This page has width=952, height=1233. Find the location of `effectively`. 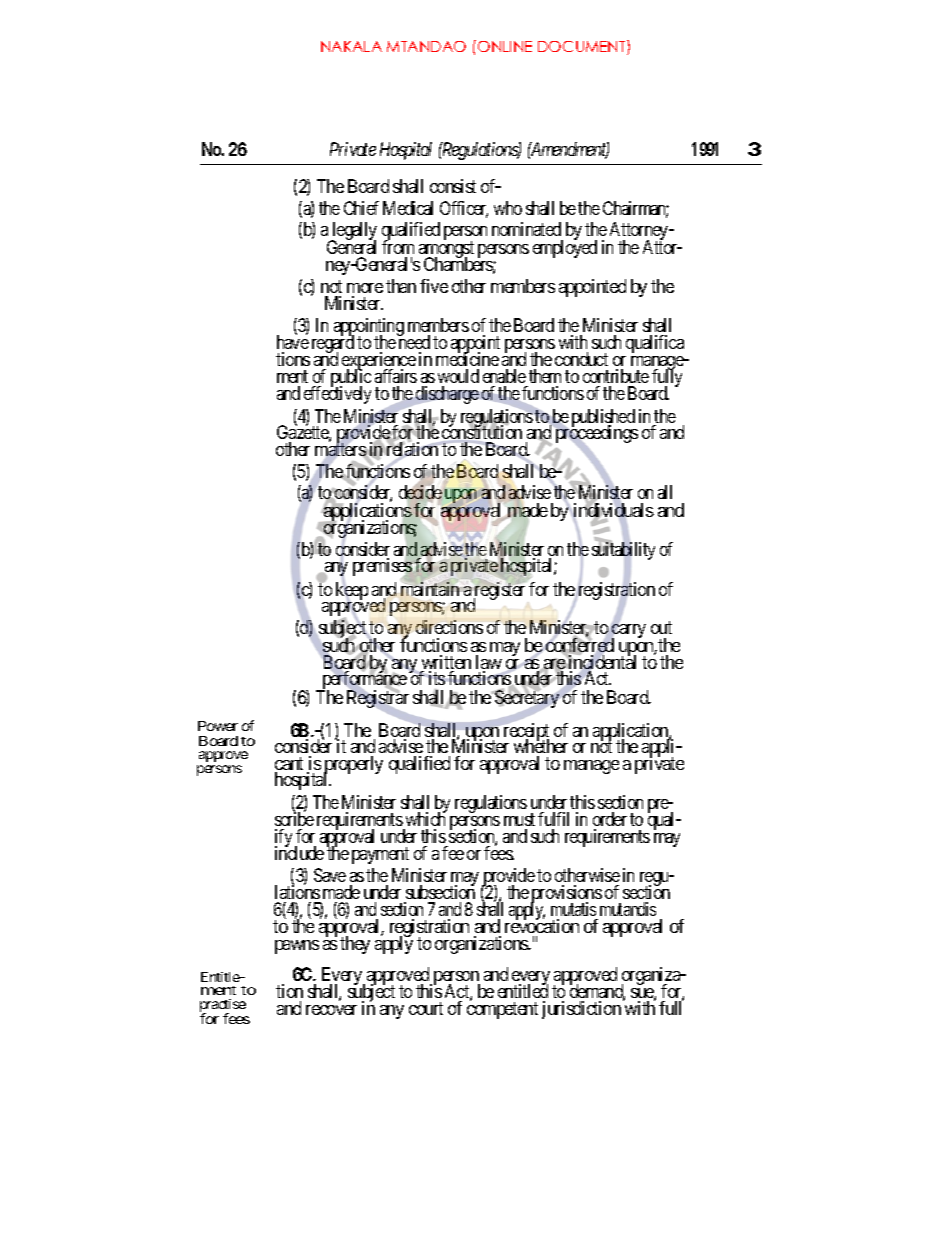

effectively is located at coordinates (337, 394).
